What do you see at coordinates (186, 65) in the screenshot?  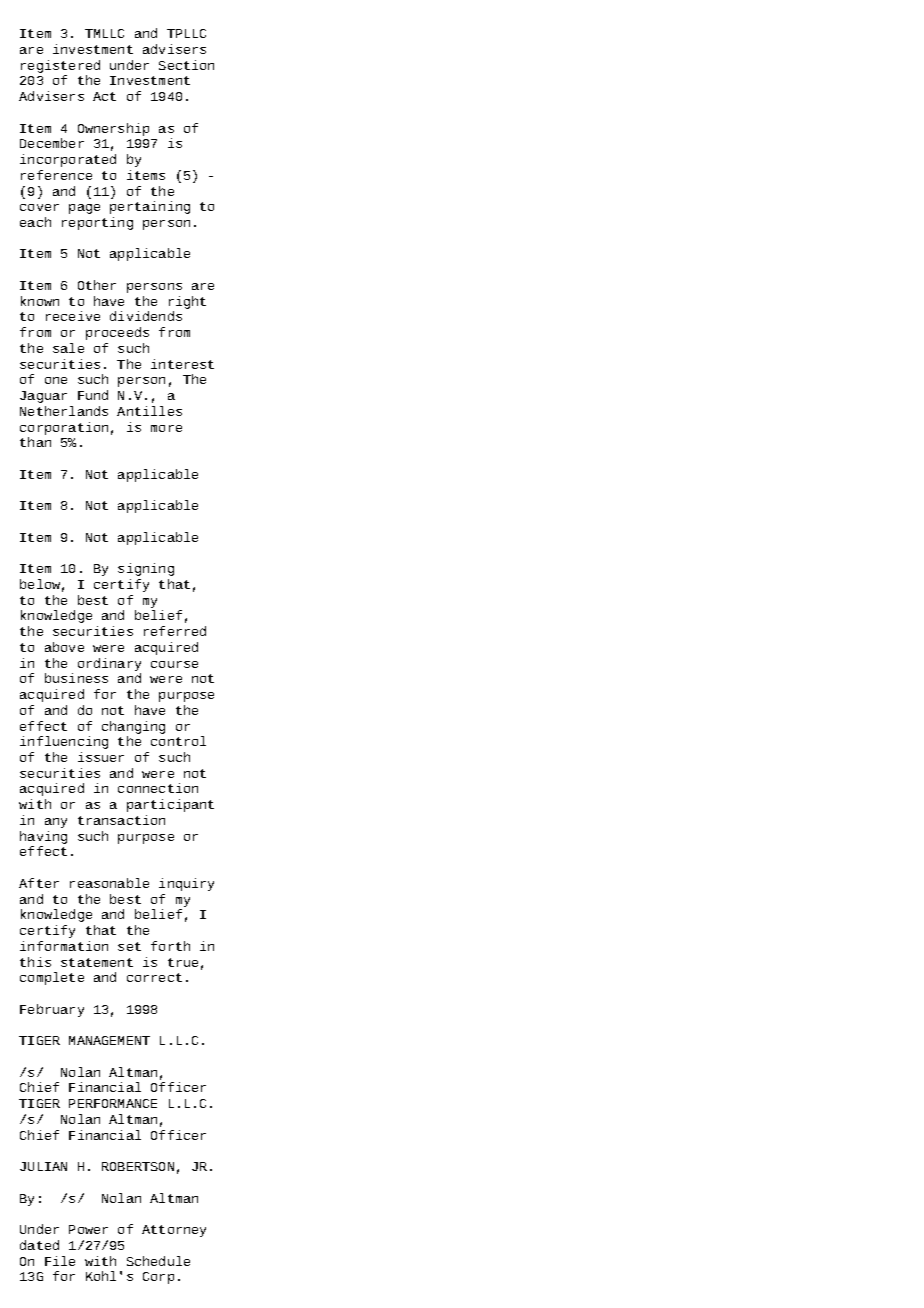 I see `Section` at bounding box center [186, 65].
